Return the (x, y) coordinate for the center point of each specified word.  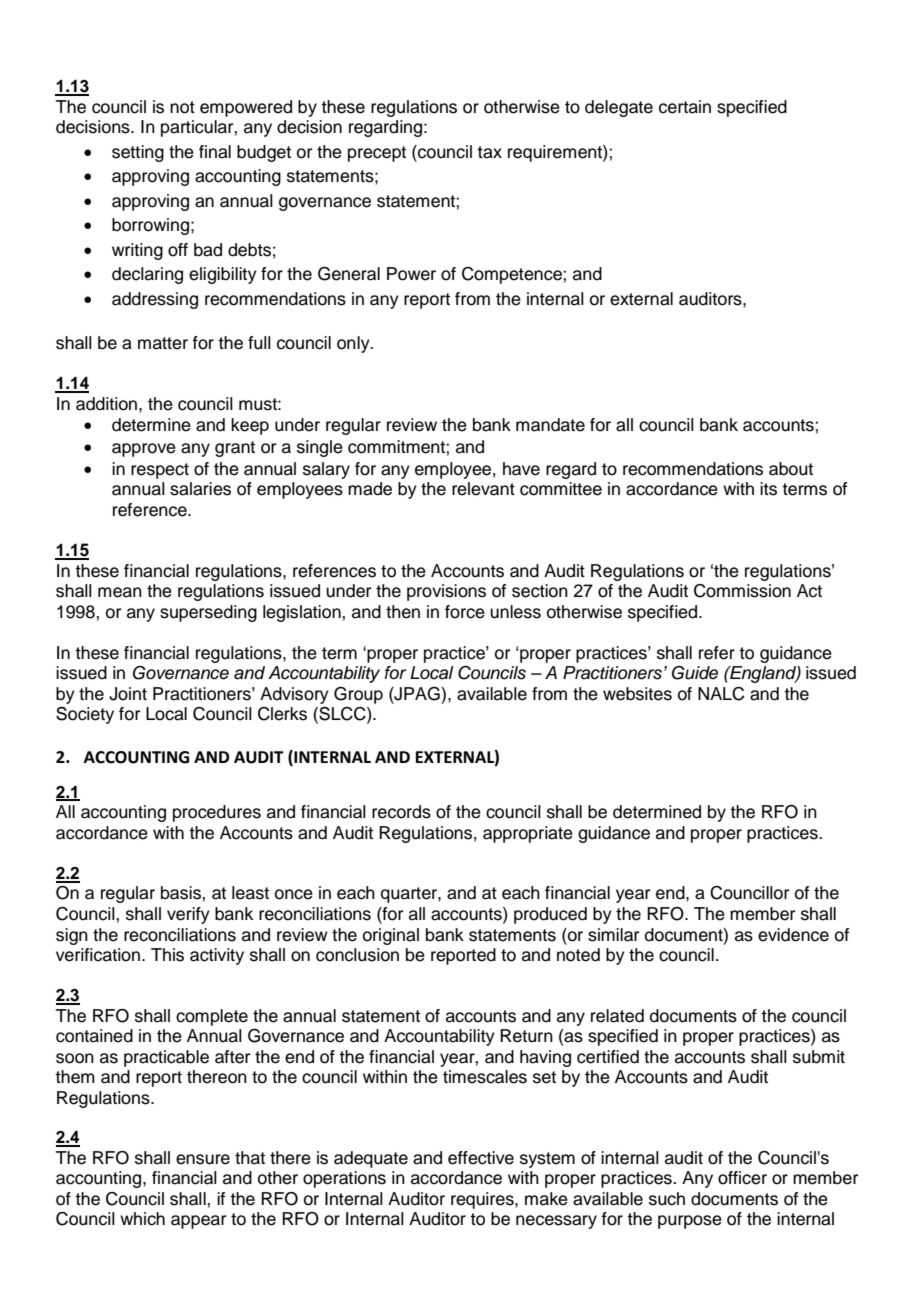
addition (106, 404)
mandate (550, 425)
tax (489, 152)
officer (742, 1178)
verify (188, 915)
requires (483, 1200)
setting (138, 153)
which (142, 1219)
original (391, 936)
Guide (695, 673)
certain (685, 107)
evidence (793, 935)
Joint (128, 694)
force (465, 612)
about (791, 469)
